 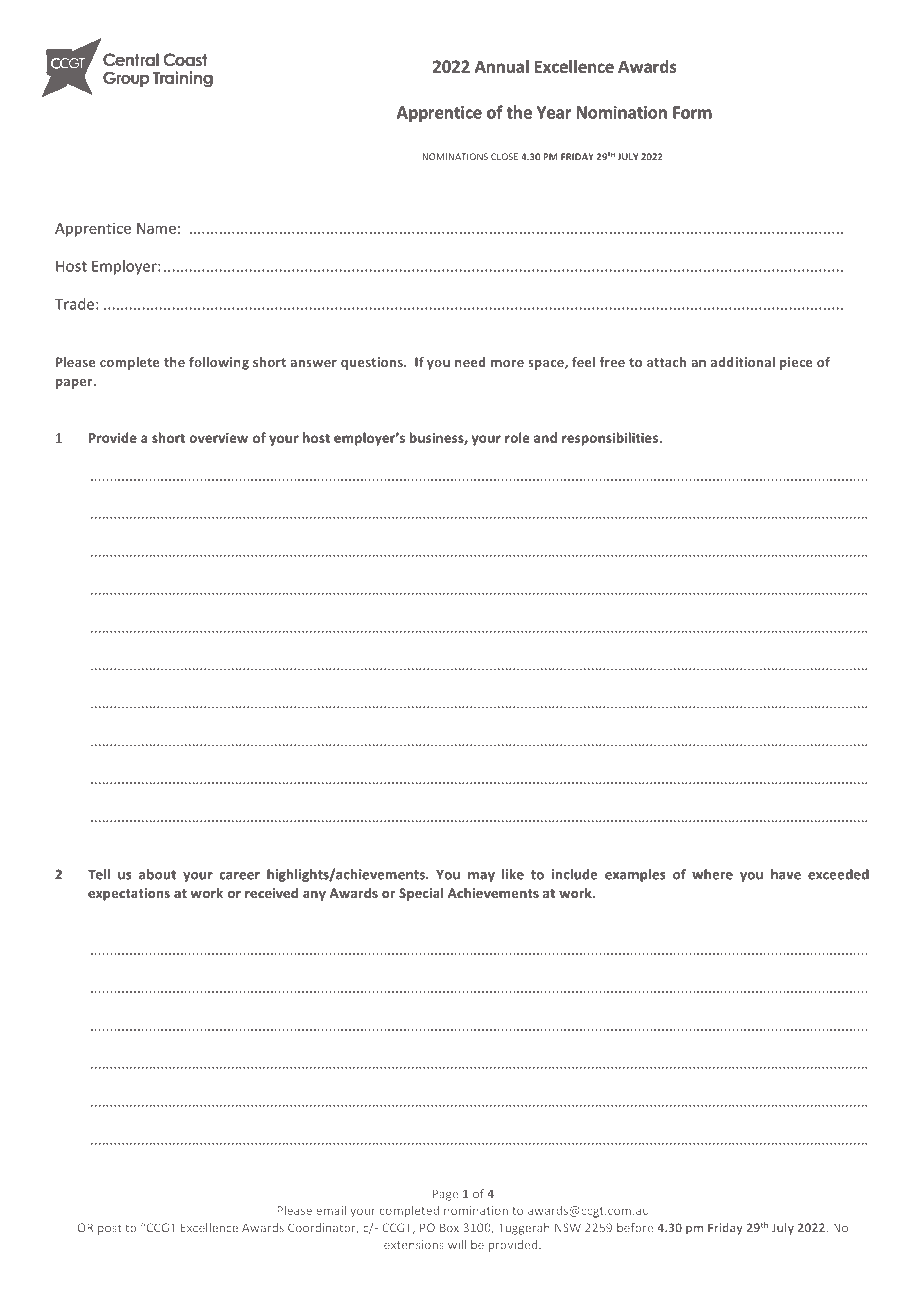 I want to click on Annual, so click(x=502, y=66).
